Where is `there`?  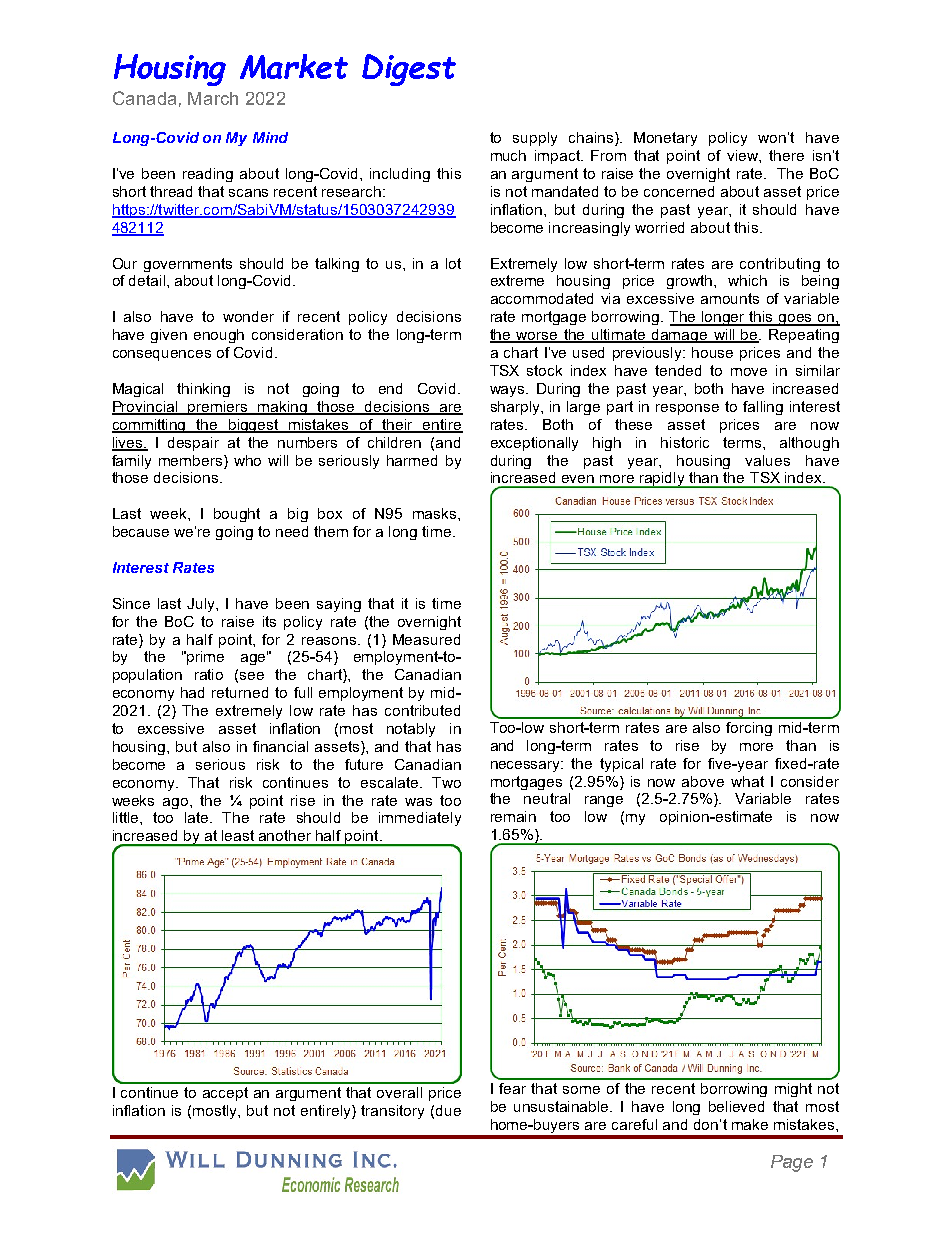
there is located at coordinates (786, 155).
